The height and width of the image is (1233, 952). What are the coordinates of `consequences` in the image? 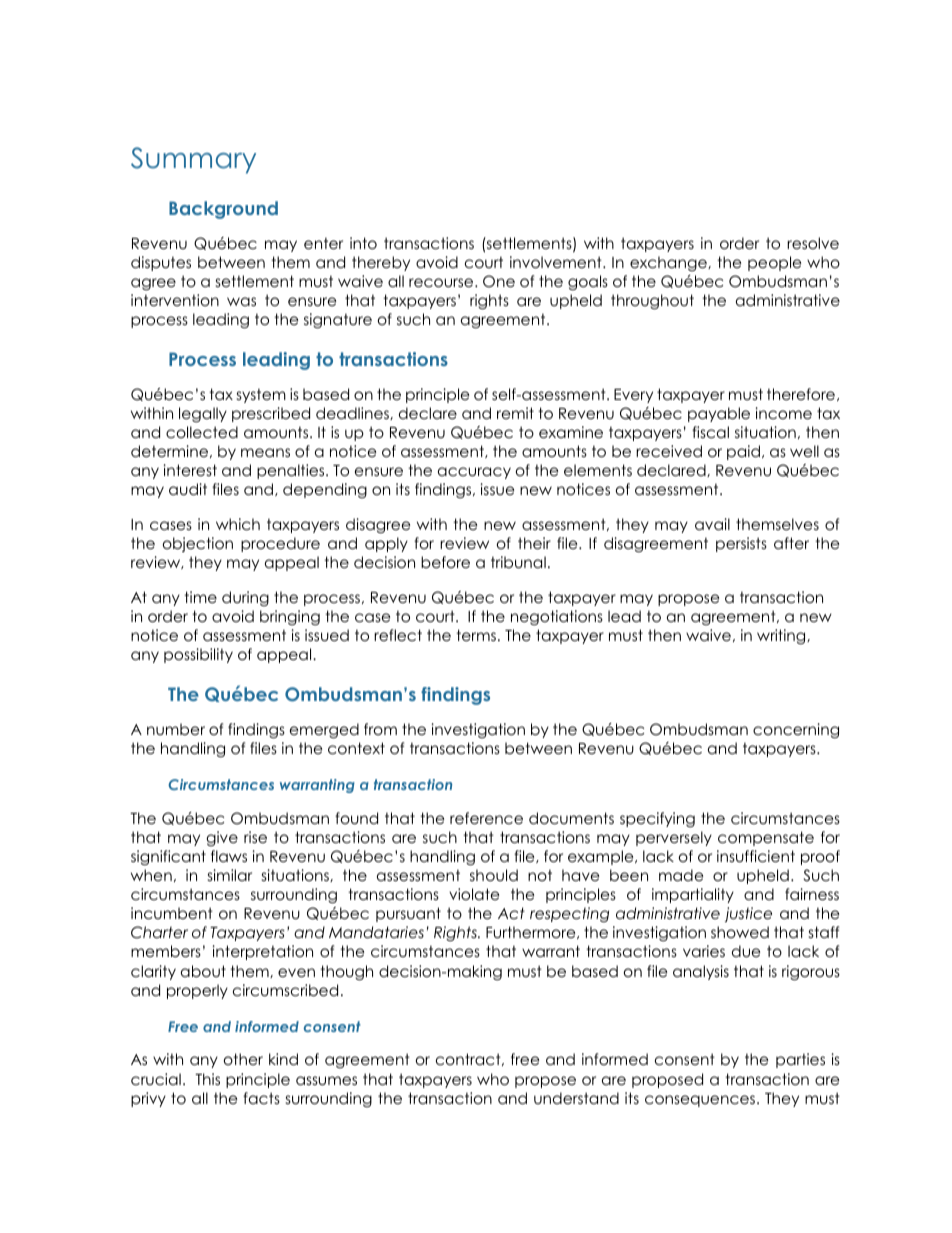 It's located at (701, 1101).
